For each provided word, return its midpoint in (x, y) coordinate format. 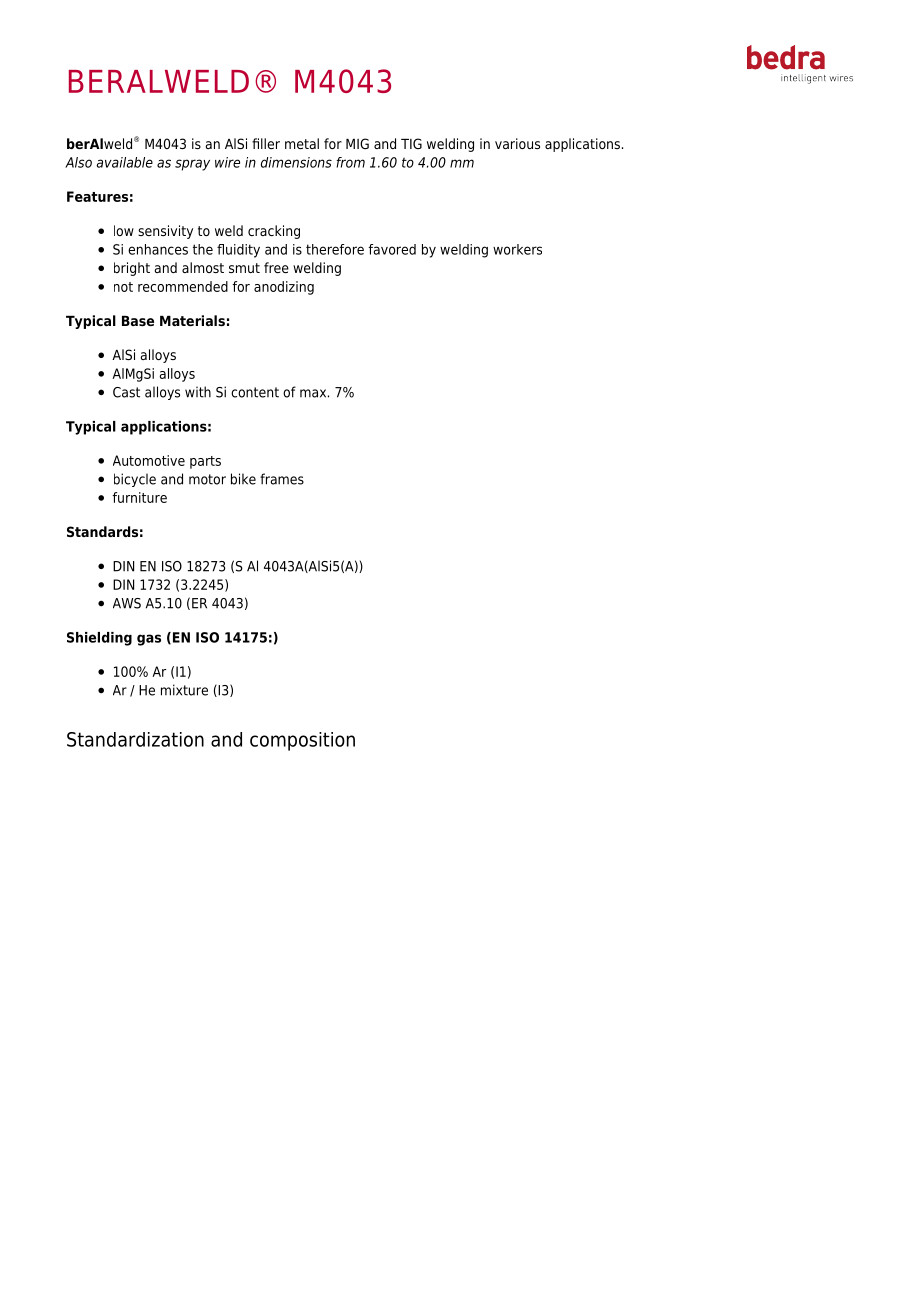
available (125, 162)
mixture (184, 690)
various (517, 143)
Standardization (135, 739)
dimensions (296, 162)
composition (302, 741)
